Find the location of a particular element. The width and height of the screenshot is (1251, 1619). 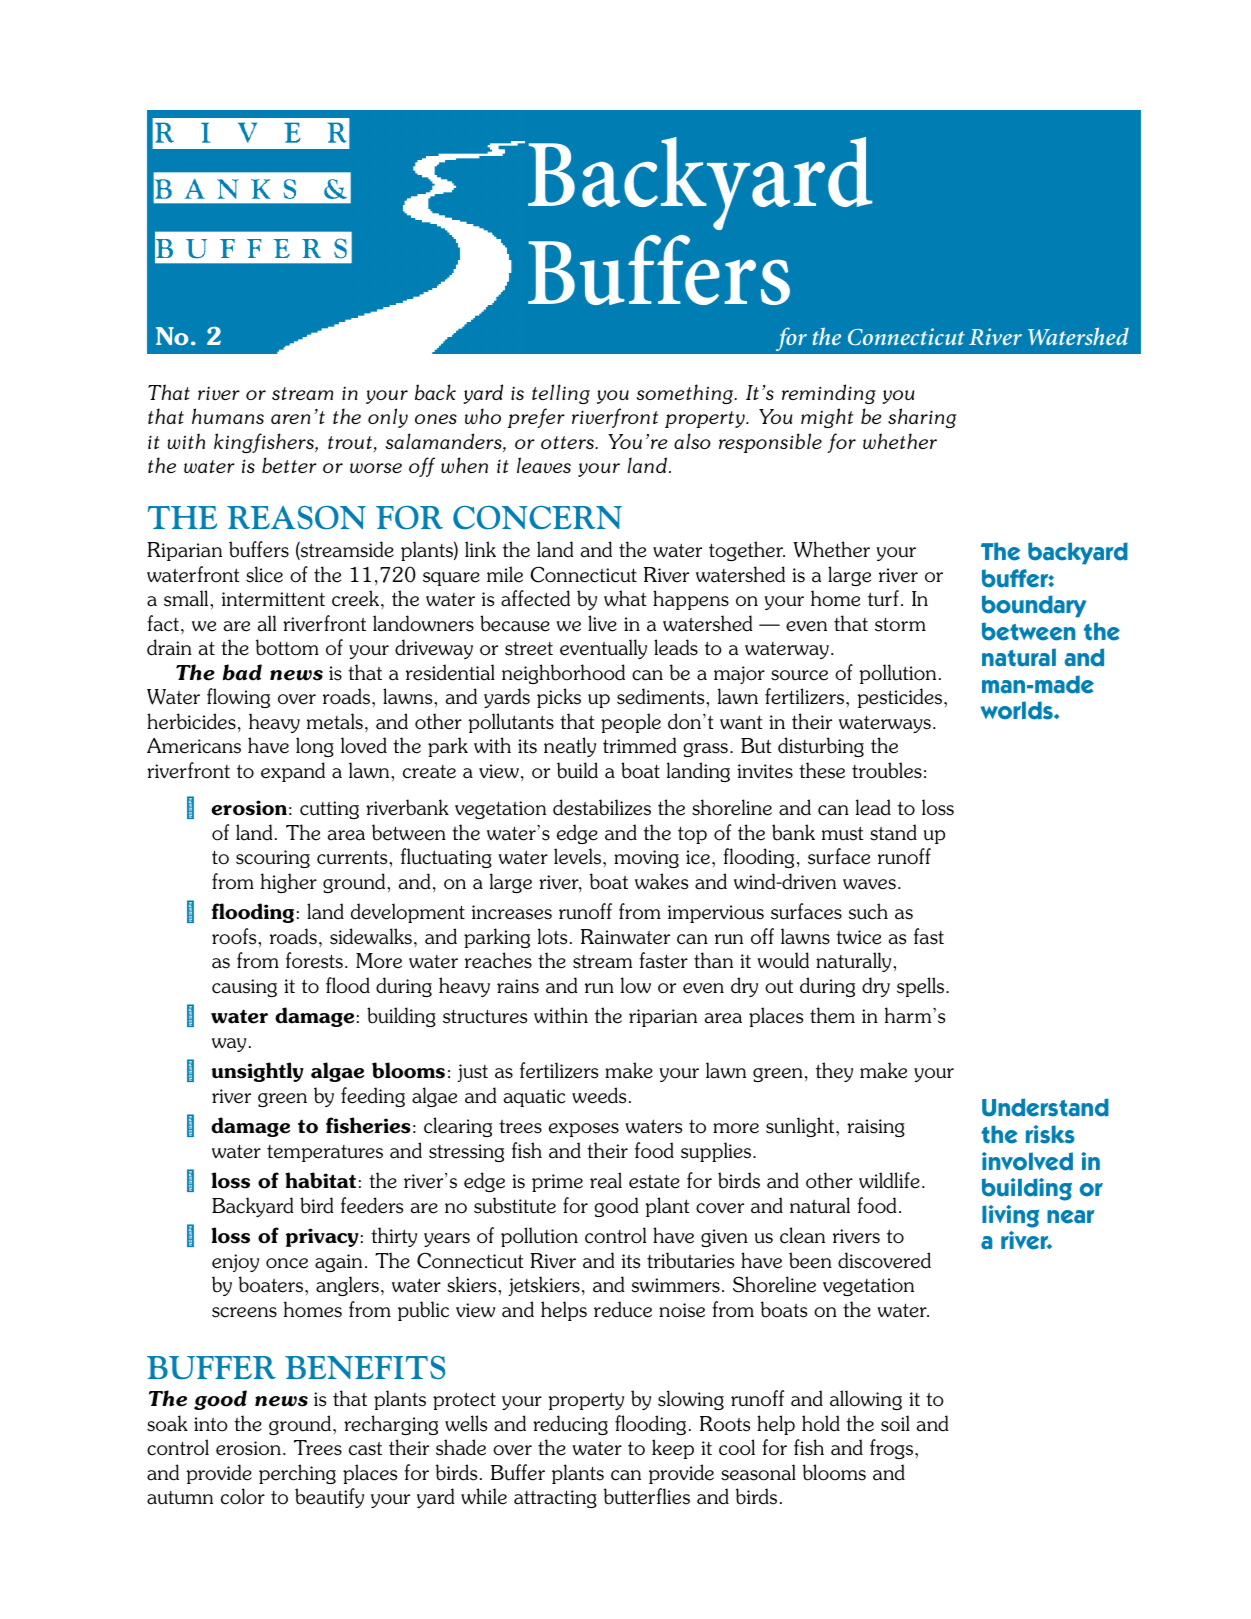

humans is located at coordinates (228, 416).
